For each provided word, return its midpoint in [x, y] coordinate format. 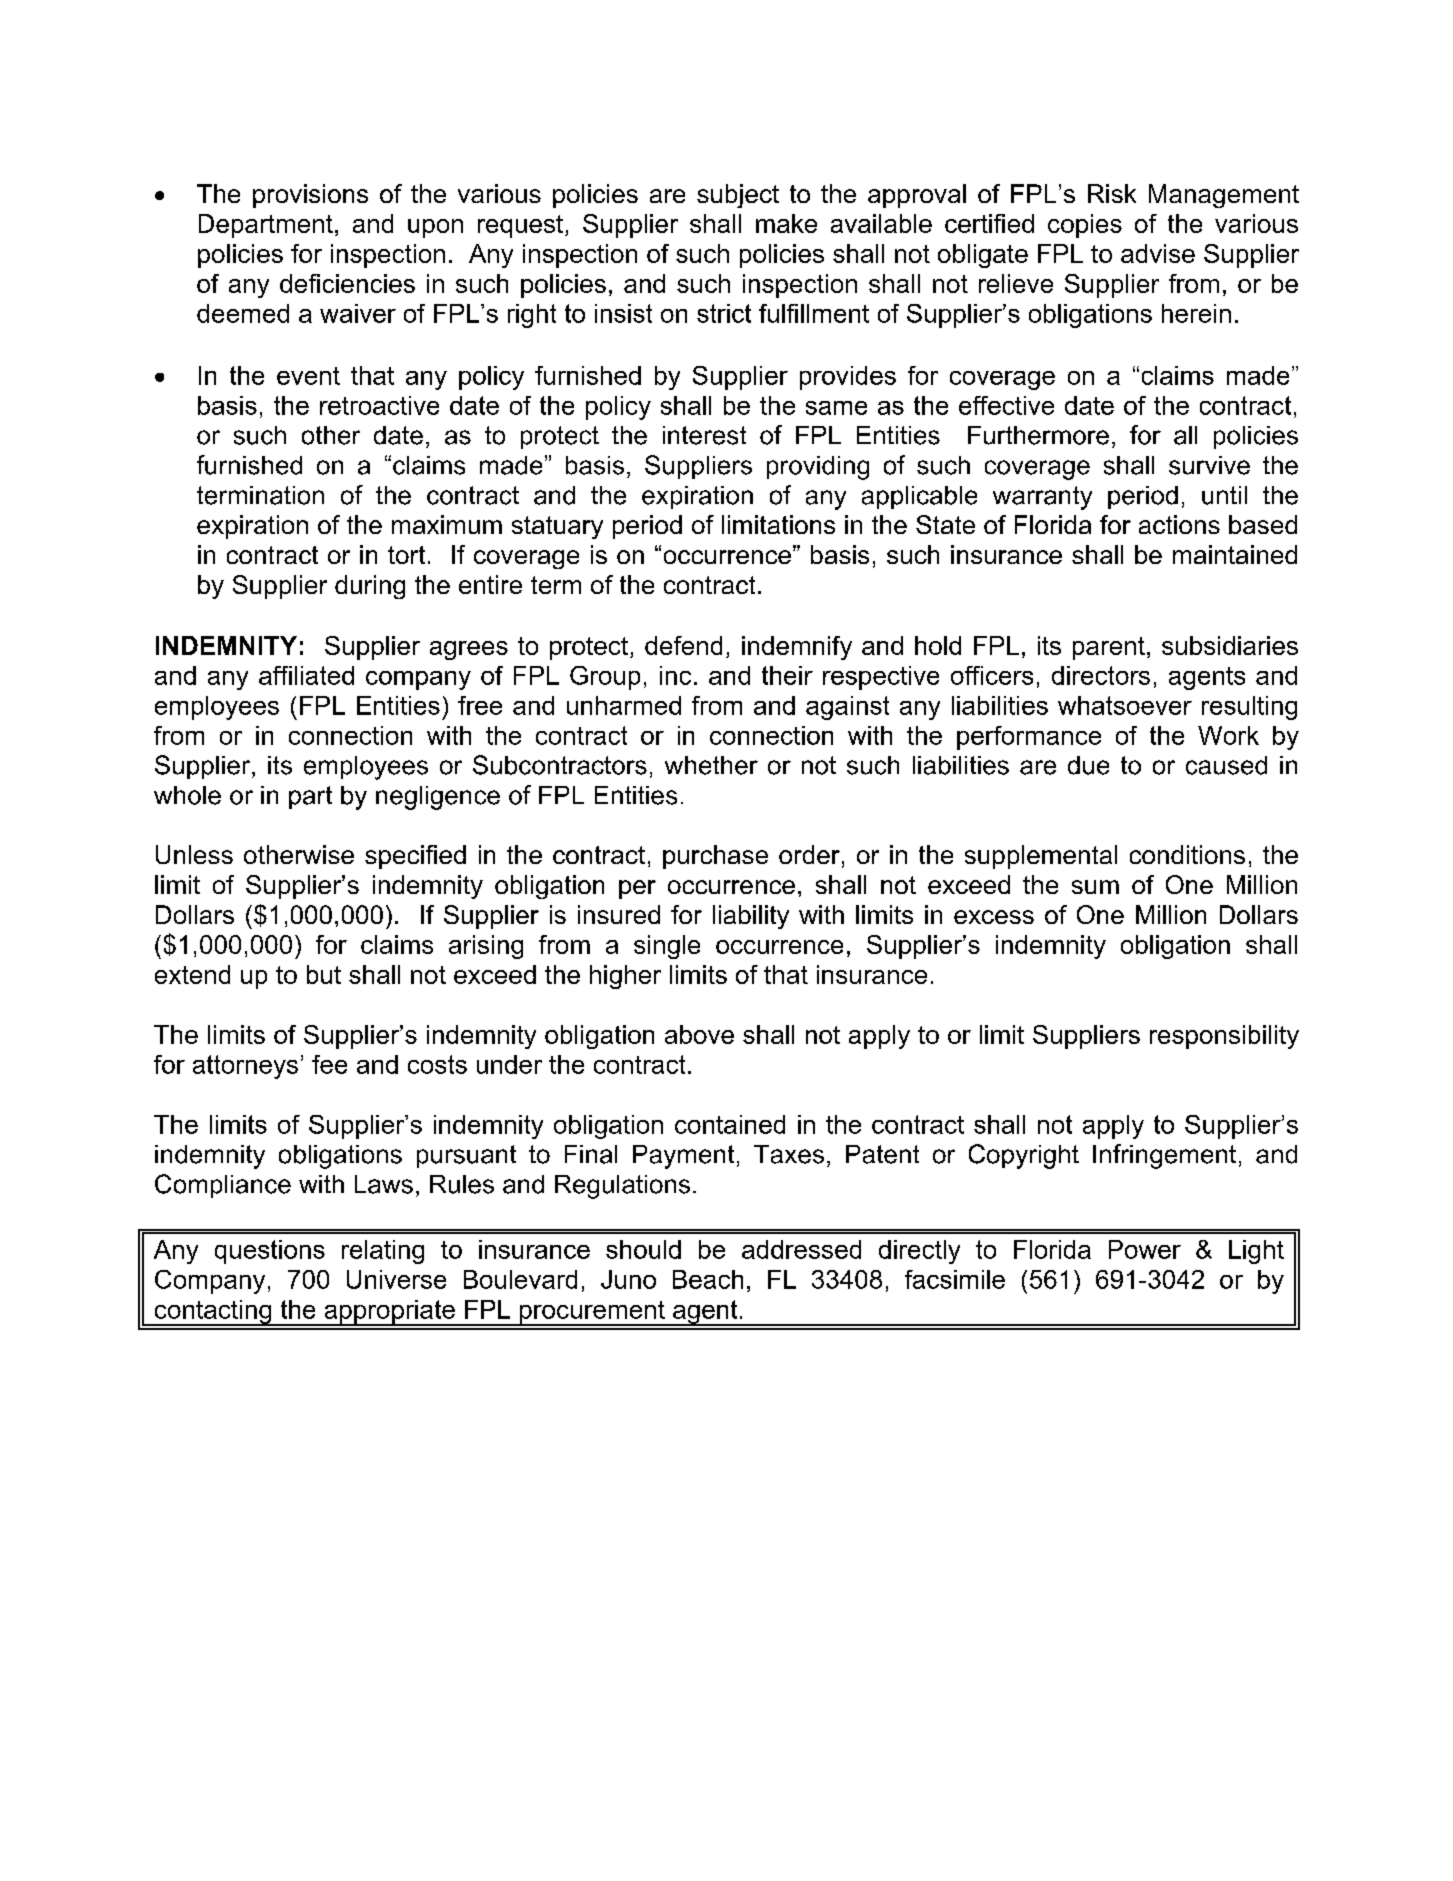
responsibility [1224, 1037]
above [699, 1034]
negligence [438, 798]
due [1088, 765]
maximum [447, 524]
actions [1179, 524]
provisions [310, 196]
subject [738, 196]
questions [270, 1252]
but [324, 974]
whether [711, 765]
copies [1085, 226]
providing [818, 468]
